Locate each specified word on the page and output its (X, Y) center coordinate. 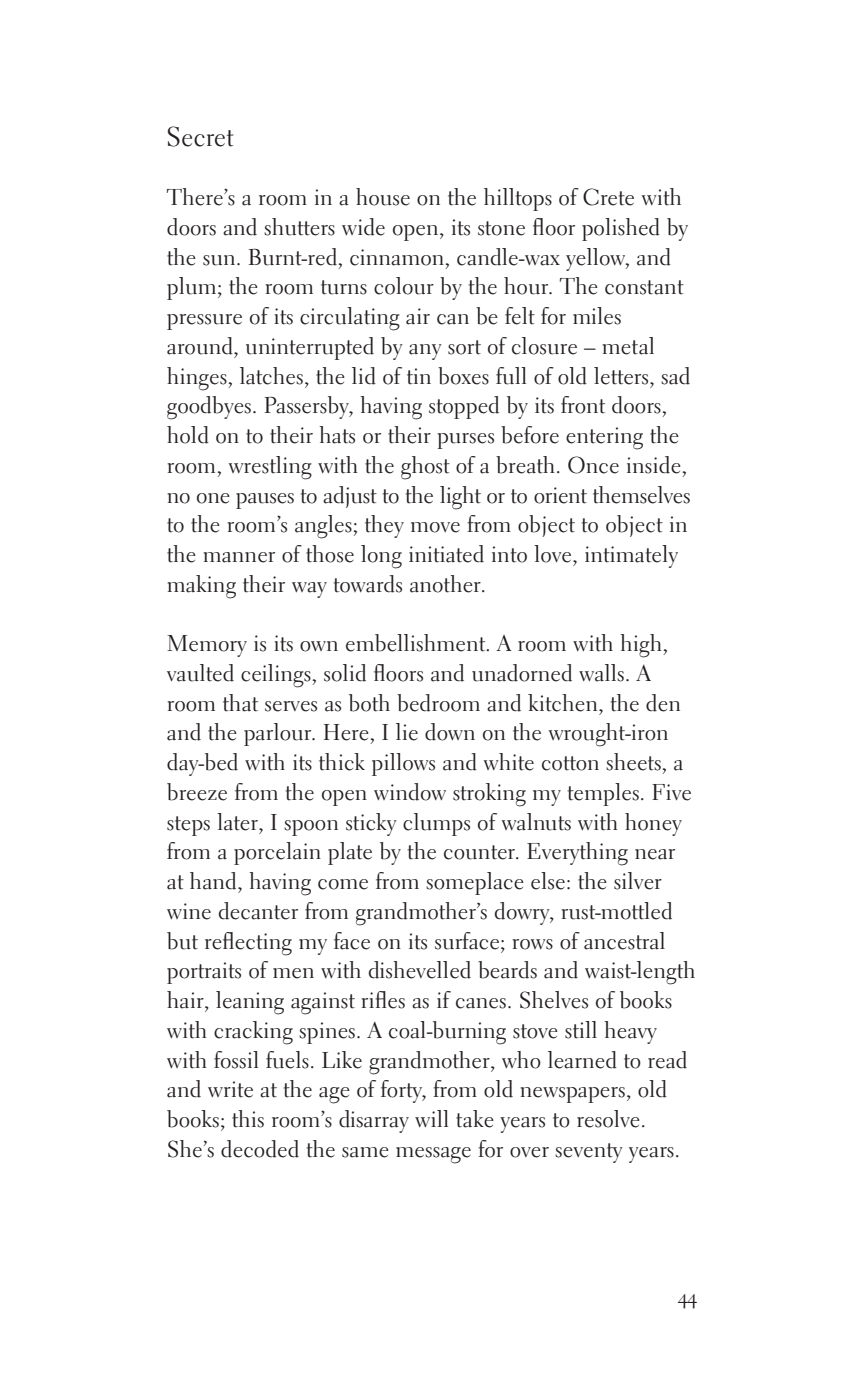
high (642, 646)
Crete (608, 197)
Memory (207, 646)
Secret (200, 136)
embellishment (417, 643)
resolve (608, 1119)
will (431, 1118)
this (248, 1119)
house (383, 197)
